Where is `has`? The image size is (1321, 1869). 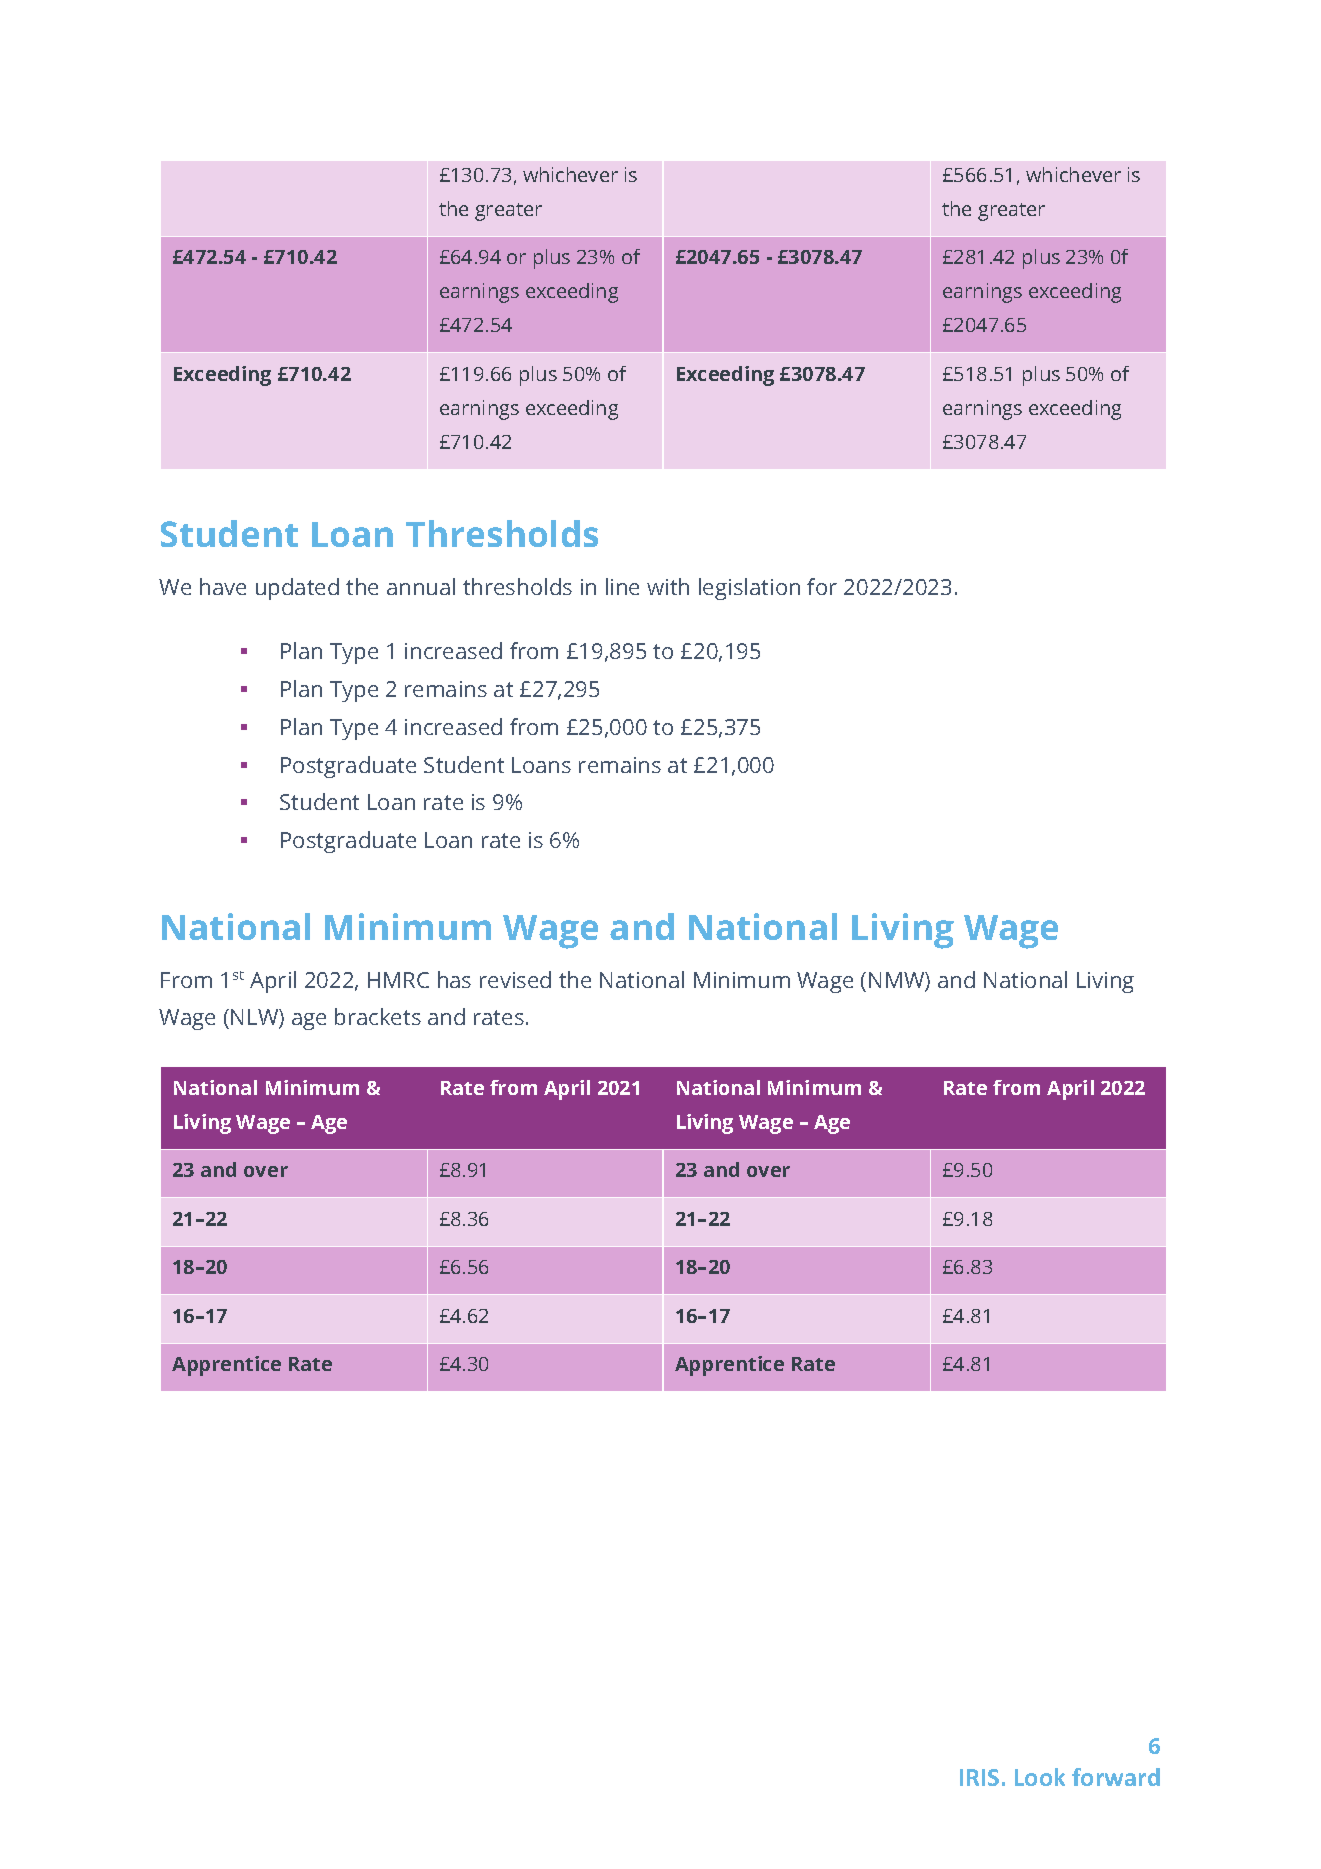
has is located at coordinates (454, 979).
